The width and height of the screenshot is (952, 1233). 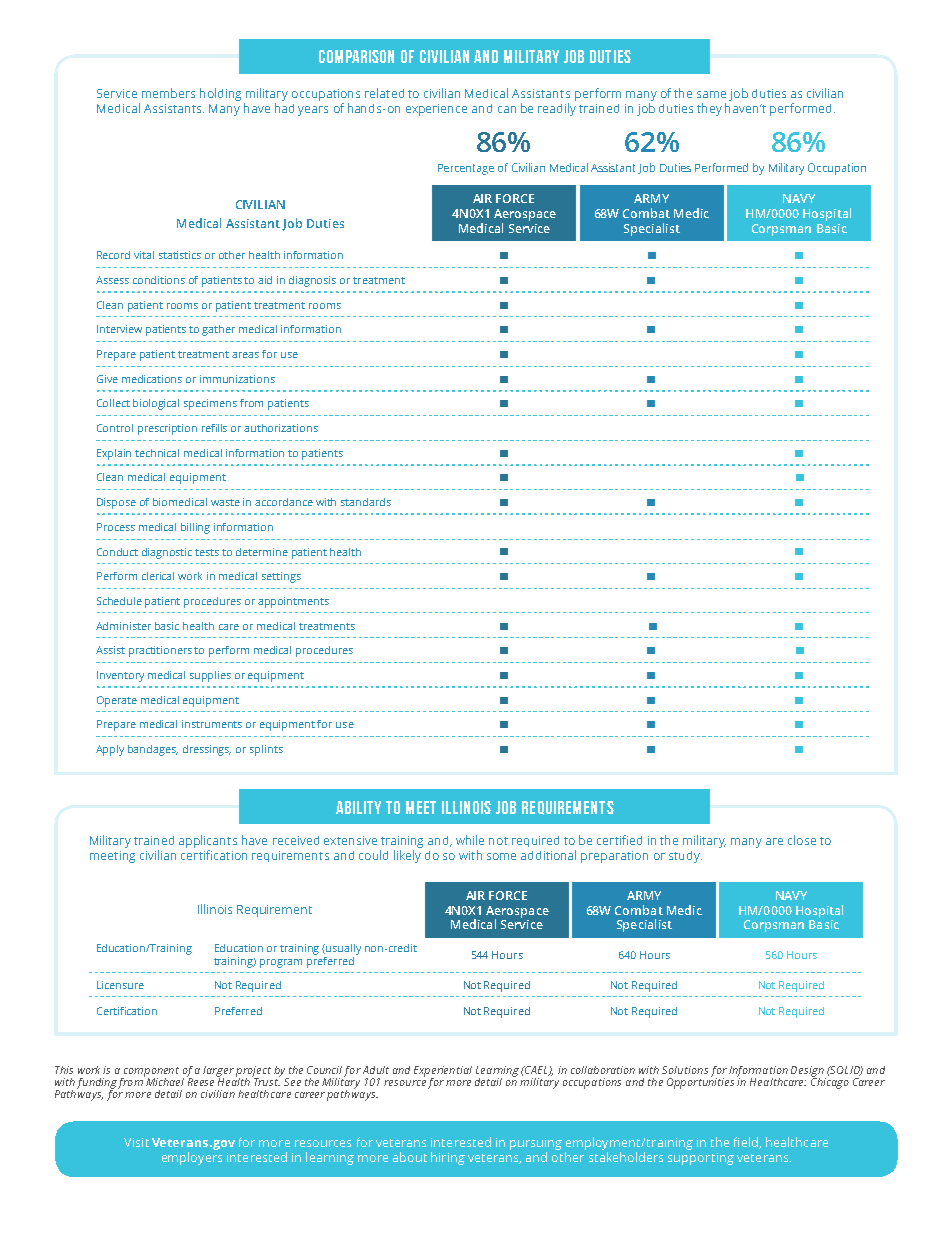 What do you see at coordinates (711, 94) in the screenshot?
I see `same` at bounding box center [711, 94].
